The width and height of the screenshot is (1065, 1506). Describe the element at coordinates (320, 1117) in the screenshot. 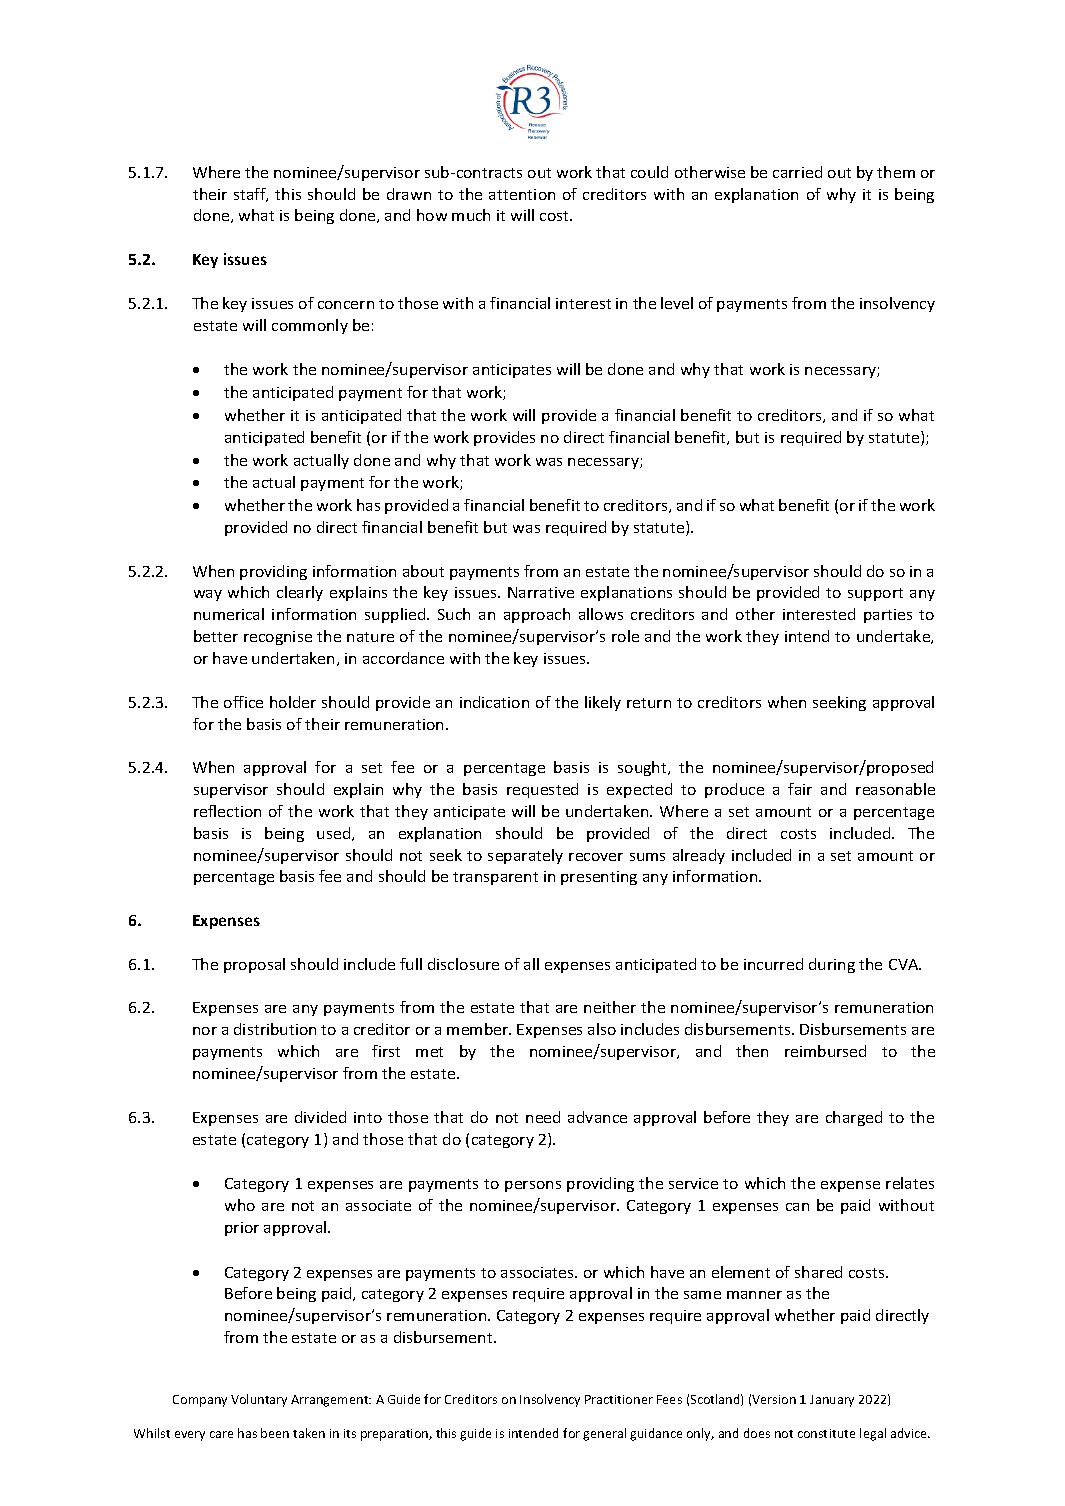

I see `divided` at that location.
